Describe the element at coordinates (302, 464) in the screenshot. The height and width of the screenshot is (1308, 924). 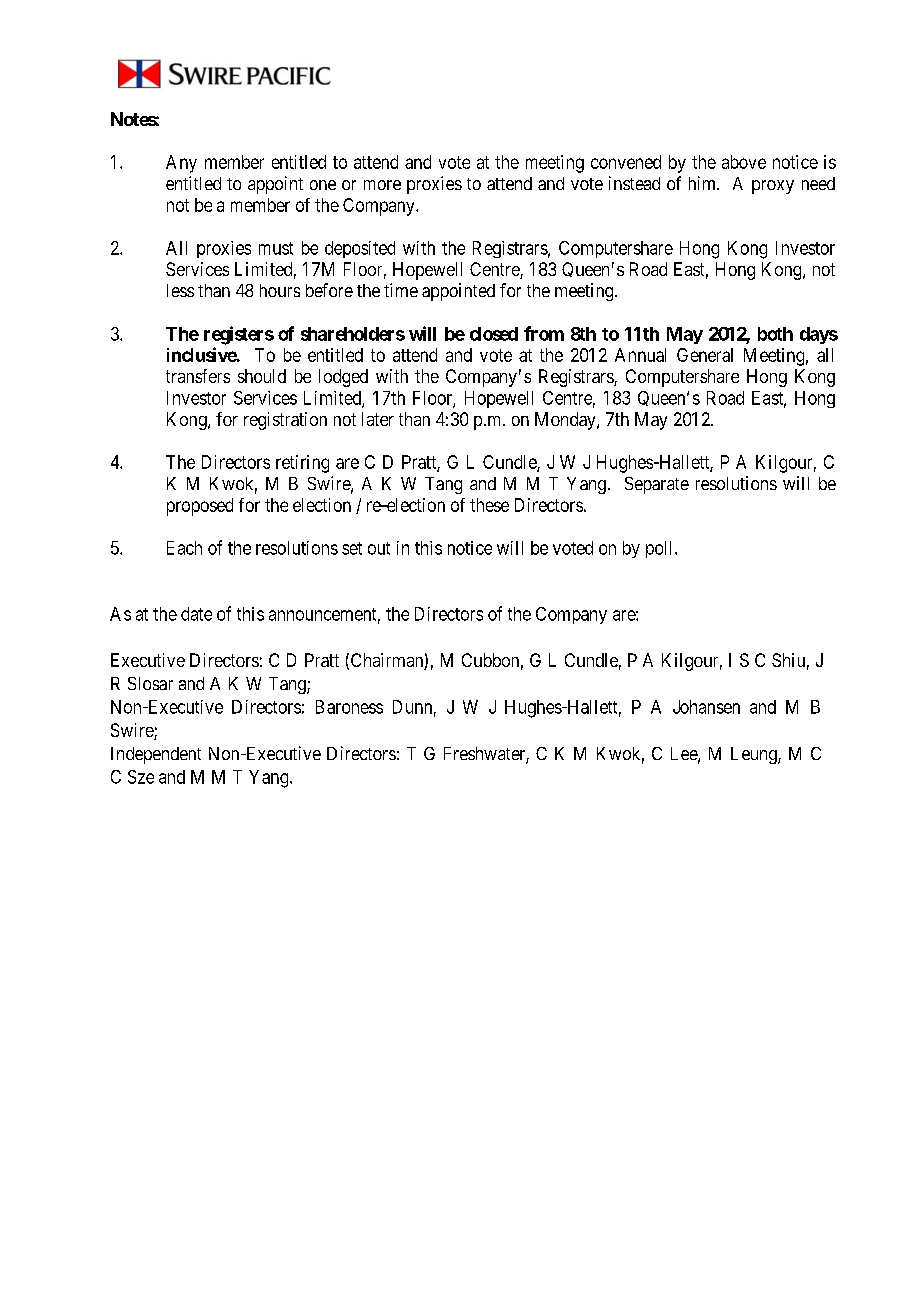
I see `retiring` at that location.
